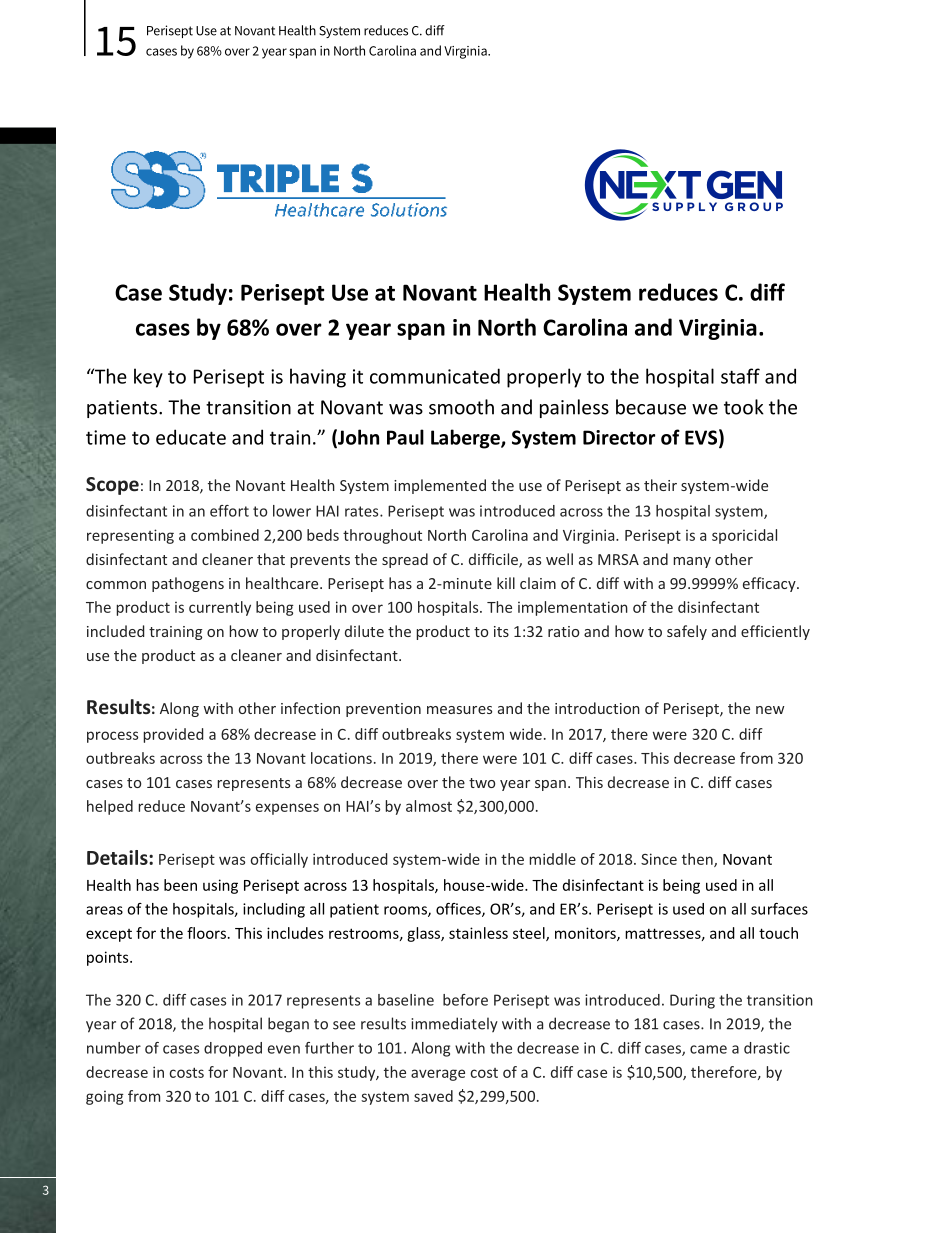 The image size is (952, 1233). Describe the element at coordinates (461, 407) in the screenshot. I see `smooth` at that location.
